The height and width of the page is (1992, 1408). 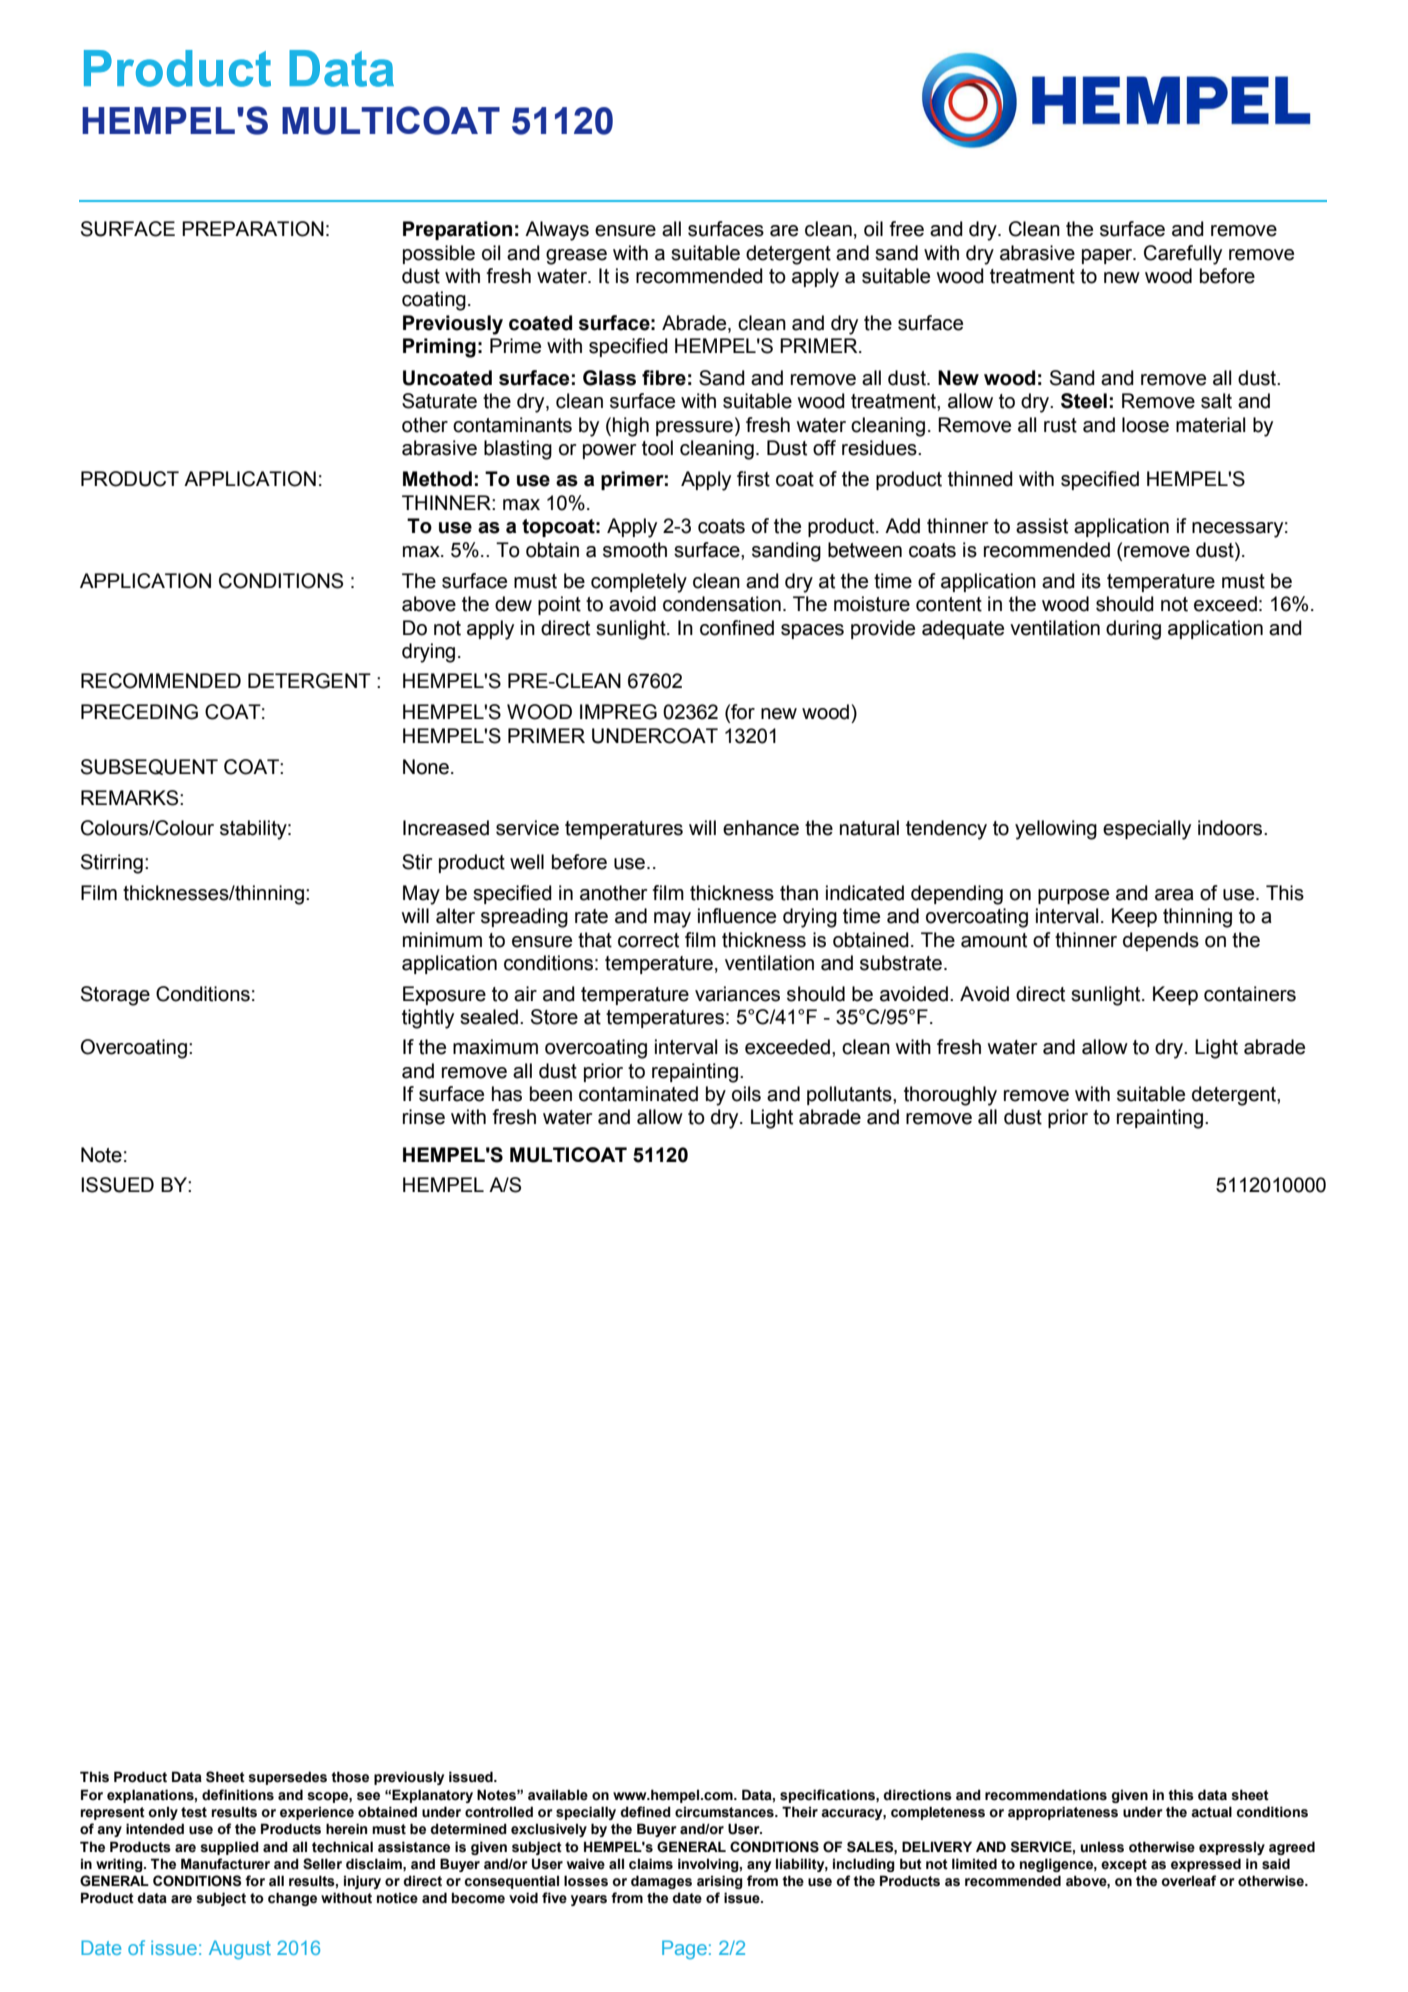 I want to click on Carefully, so click(x=1183, y=255).
